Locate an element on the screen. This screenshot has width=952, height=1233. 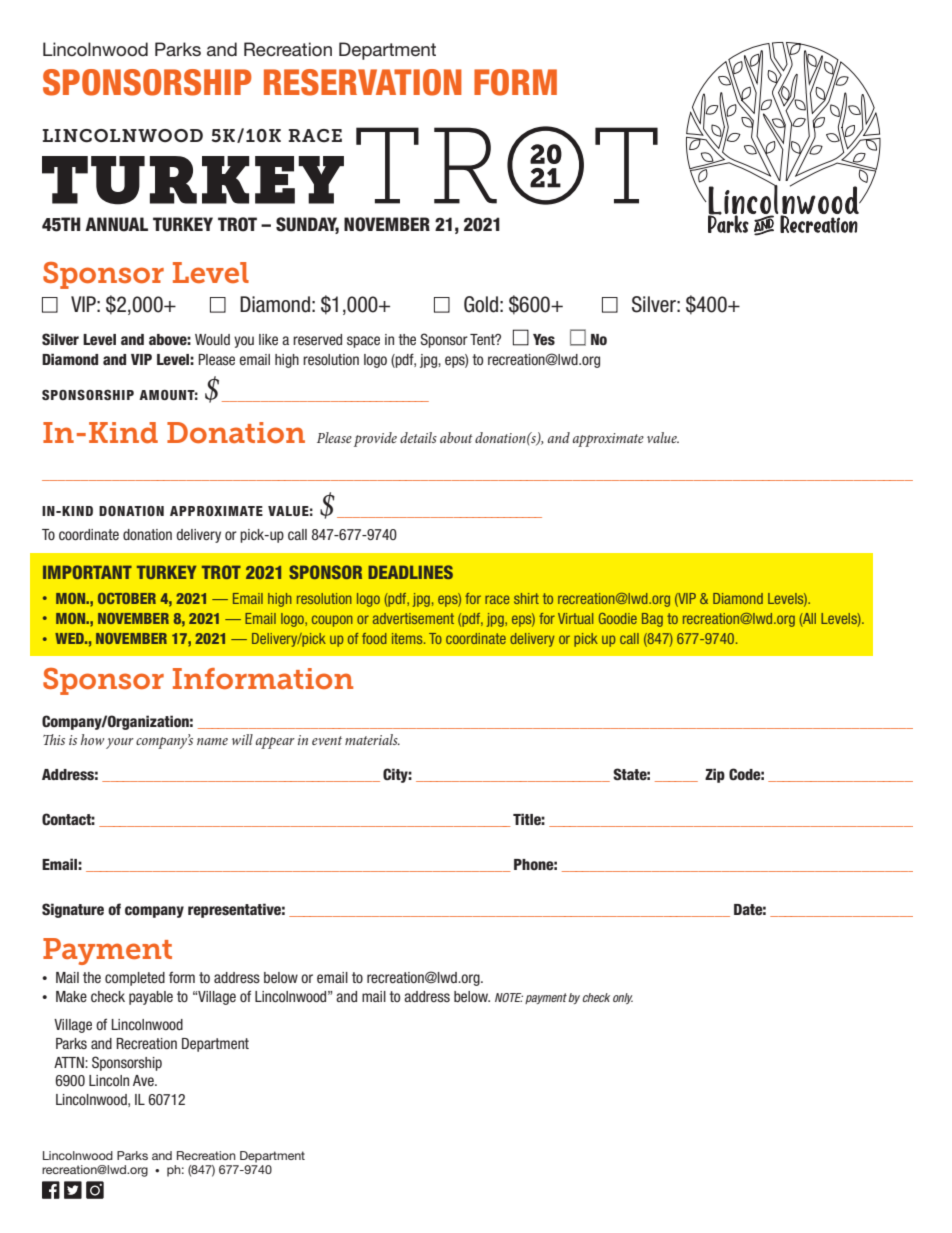
OCTOBER is located at coordinates (127, 598).
